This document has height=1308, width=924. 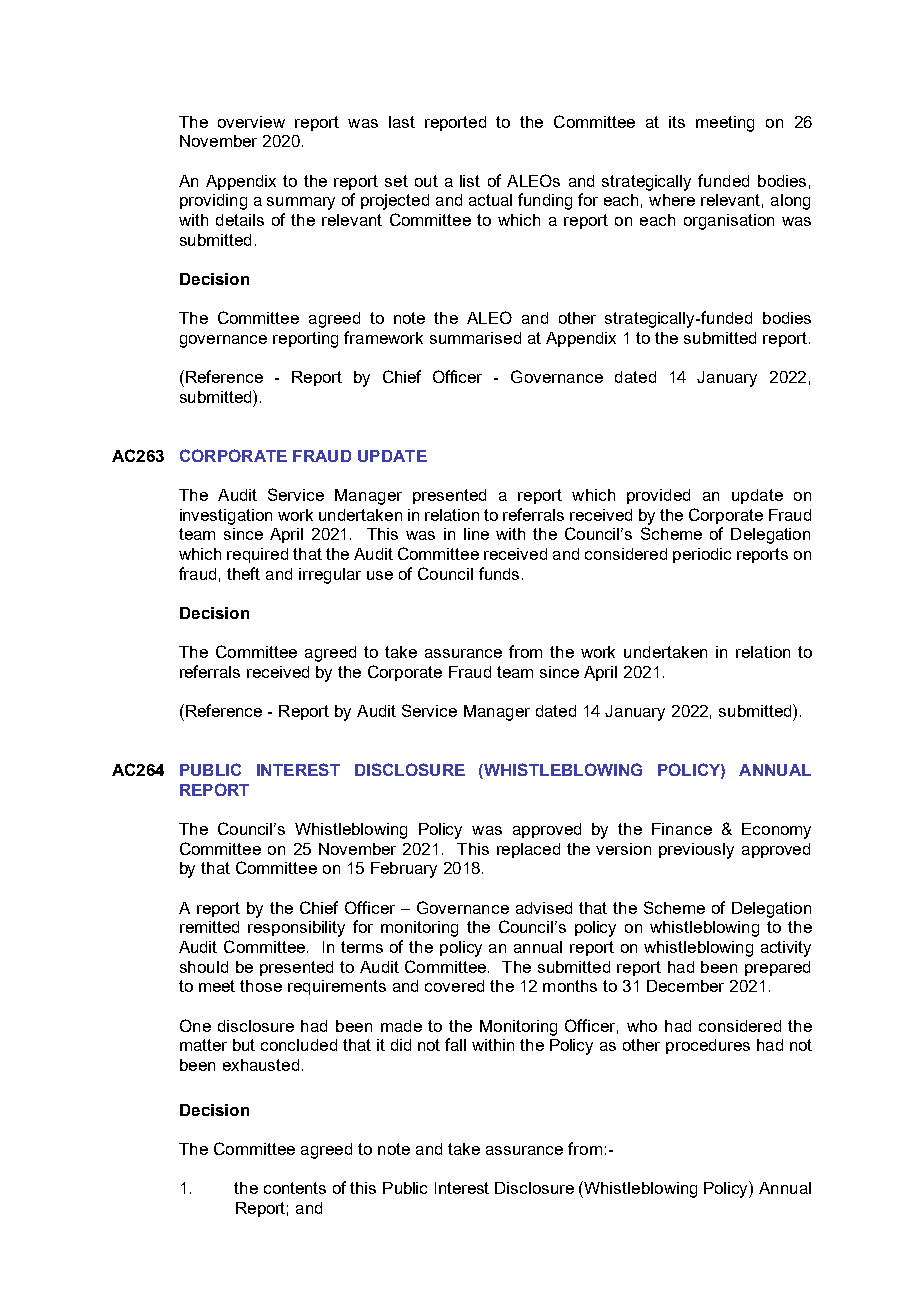 I want to click on Finance, so click(x=682, y=829).
